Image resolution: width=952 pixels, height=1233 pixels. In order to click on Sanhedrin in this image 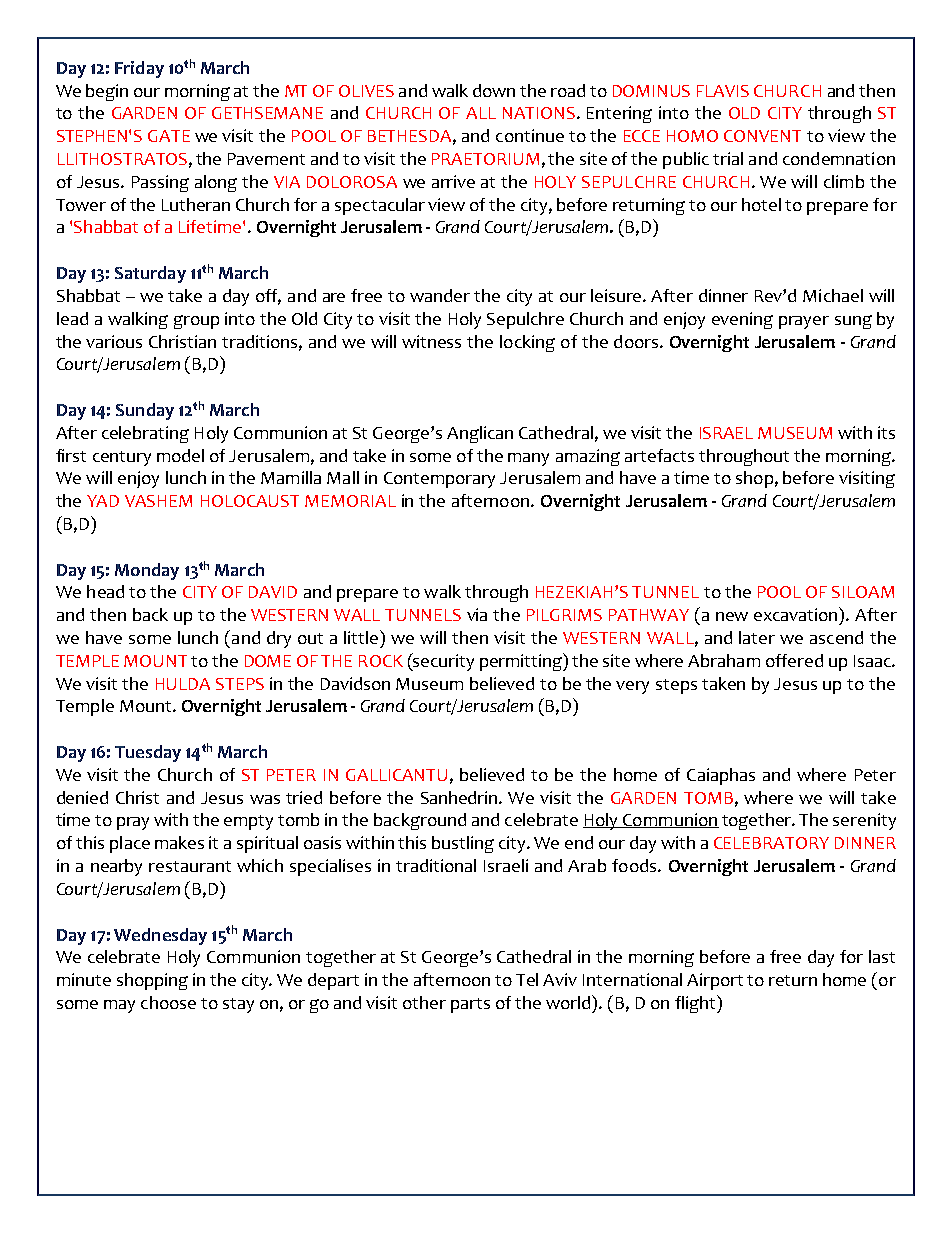, I will do `click(460, 797)`.
